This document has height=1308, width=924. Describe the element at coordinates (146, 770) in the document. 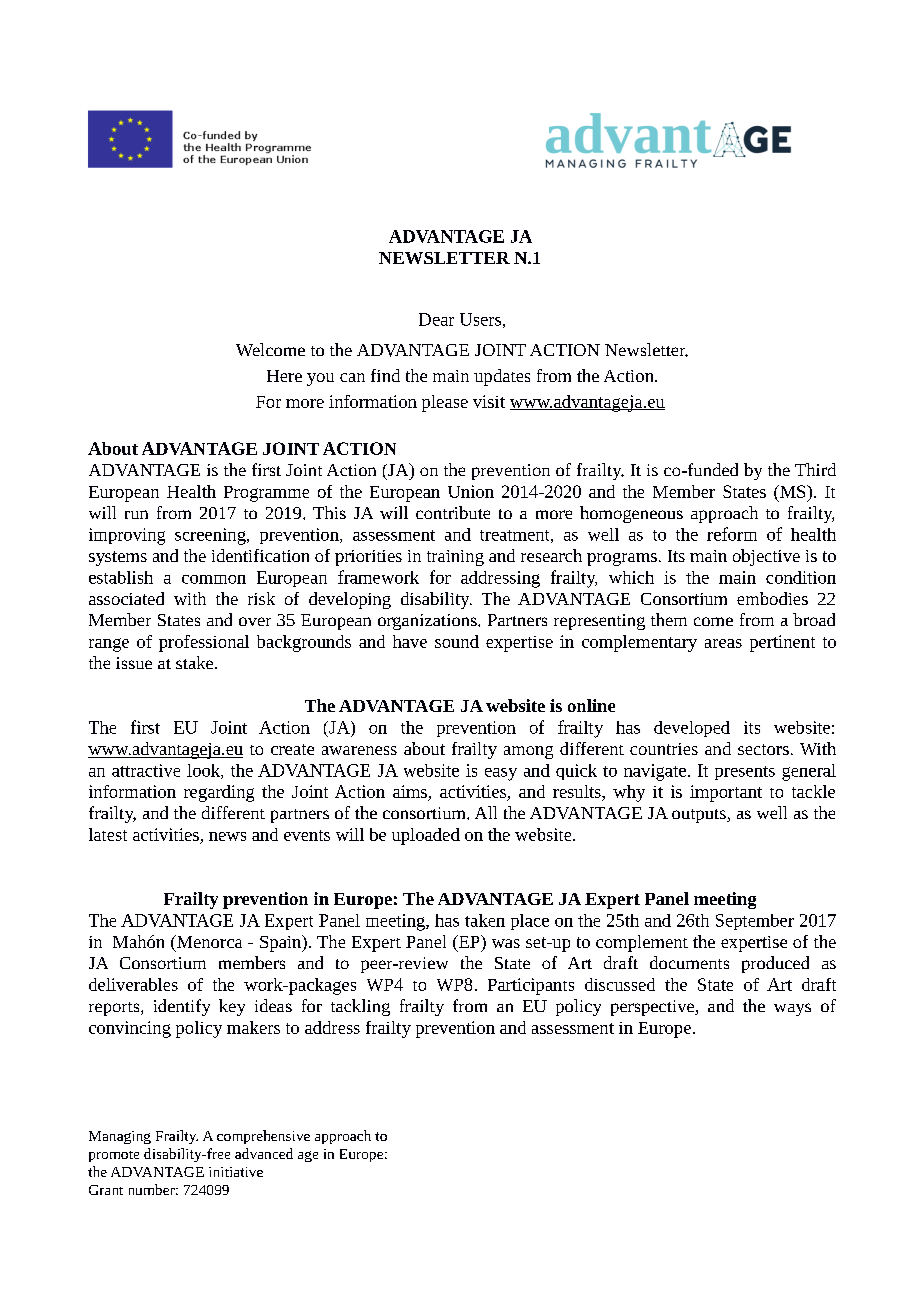

I see `attractive` at that location.
